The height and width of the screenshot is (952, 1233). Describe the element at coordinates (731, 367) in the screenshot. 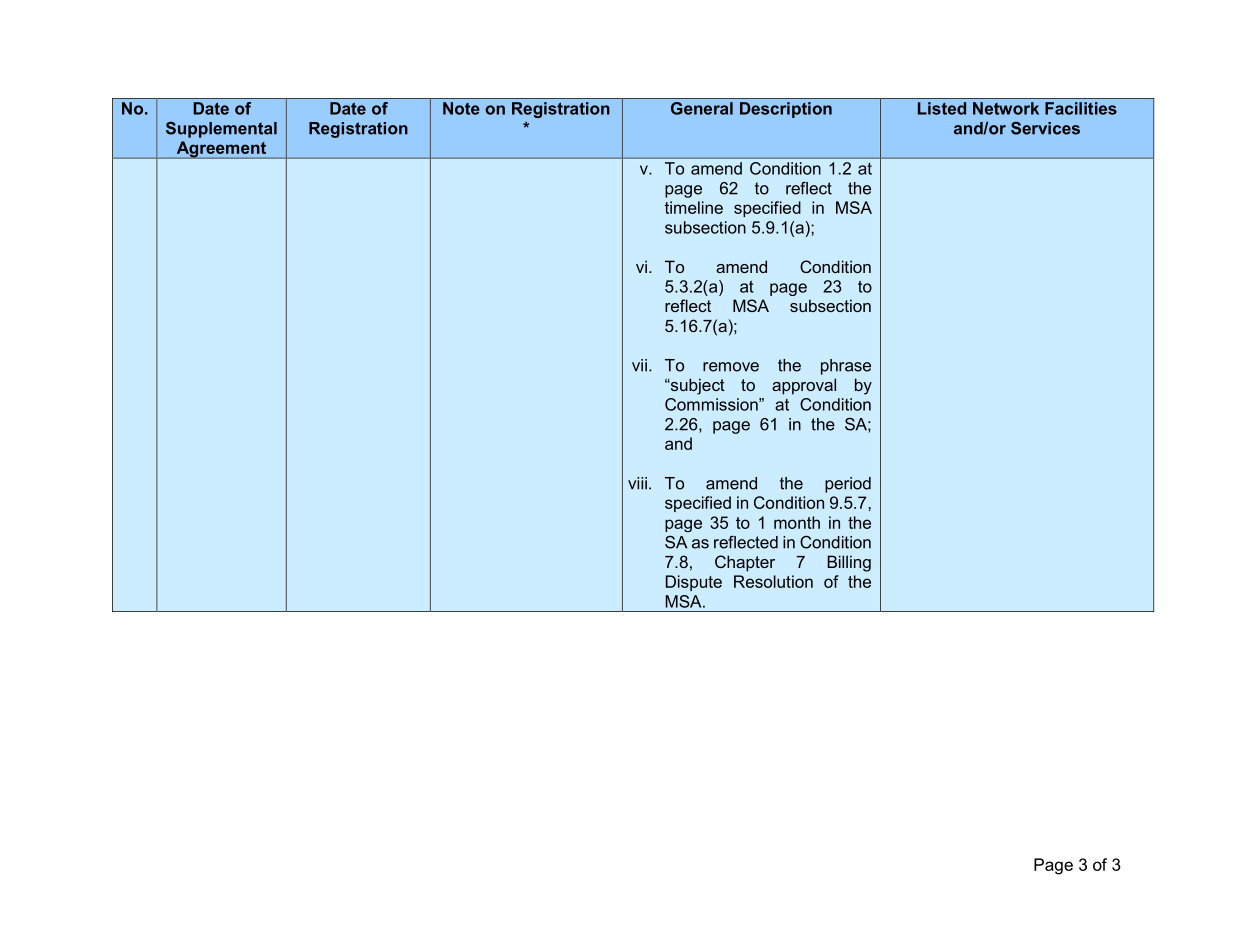

I see `remove` at that location.
